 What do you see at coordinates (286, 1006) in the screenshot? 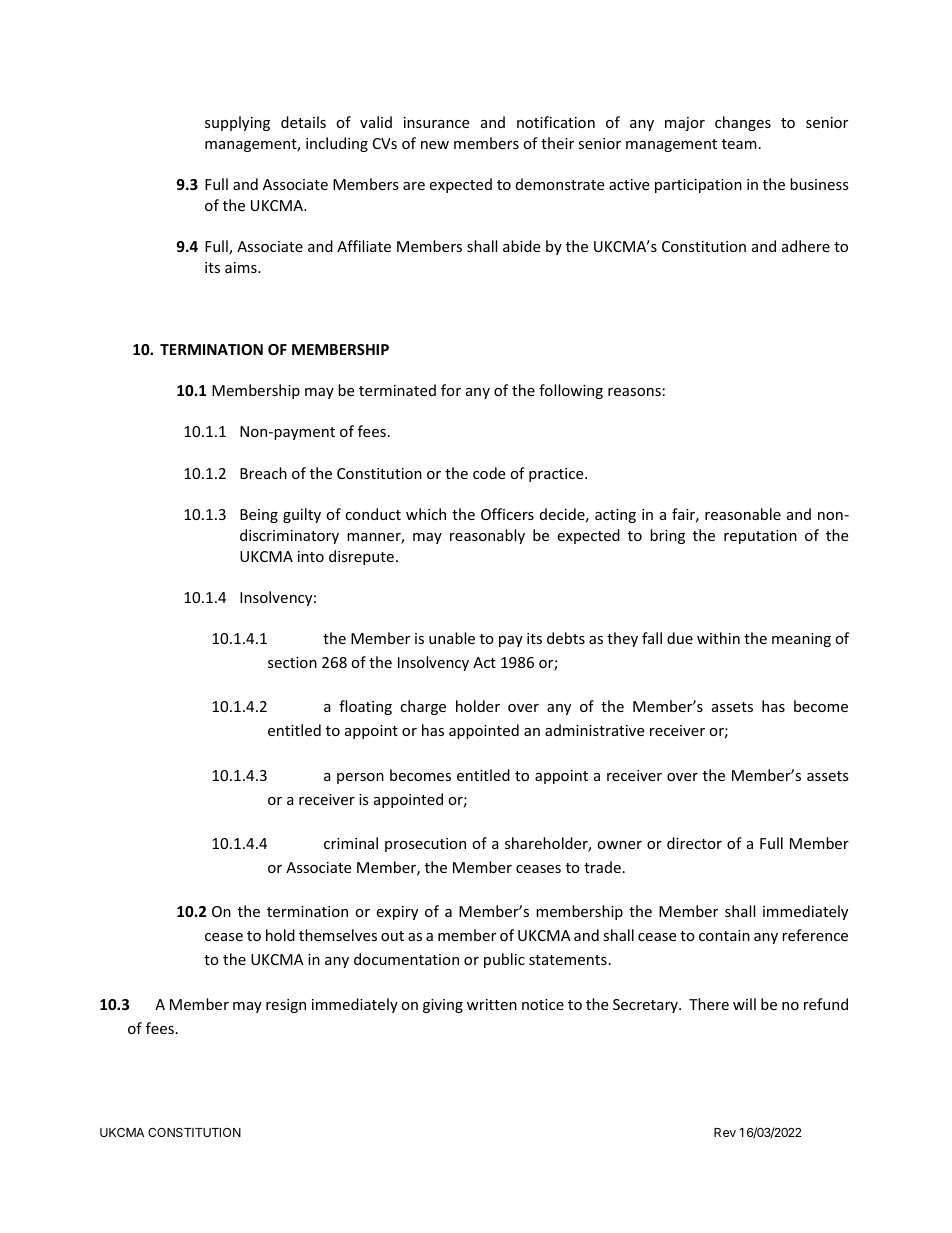
I see `resign` at bounding box center [286, 1006].
